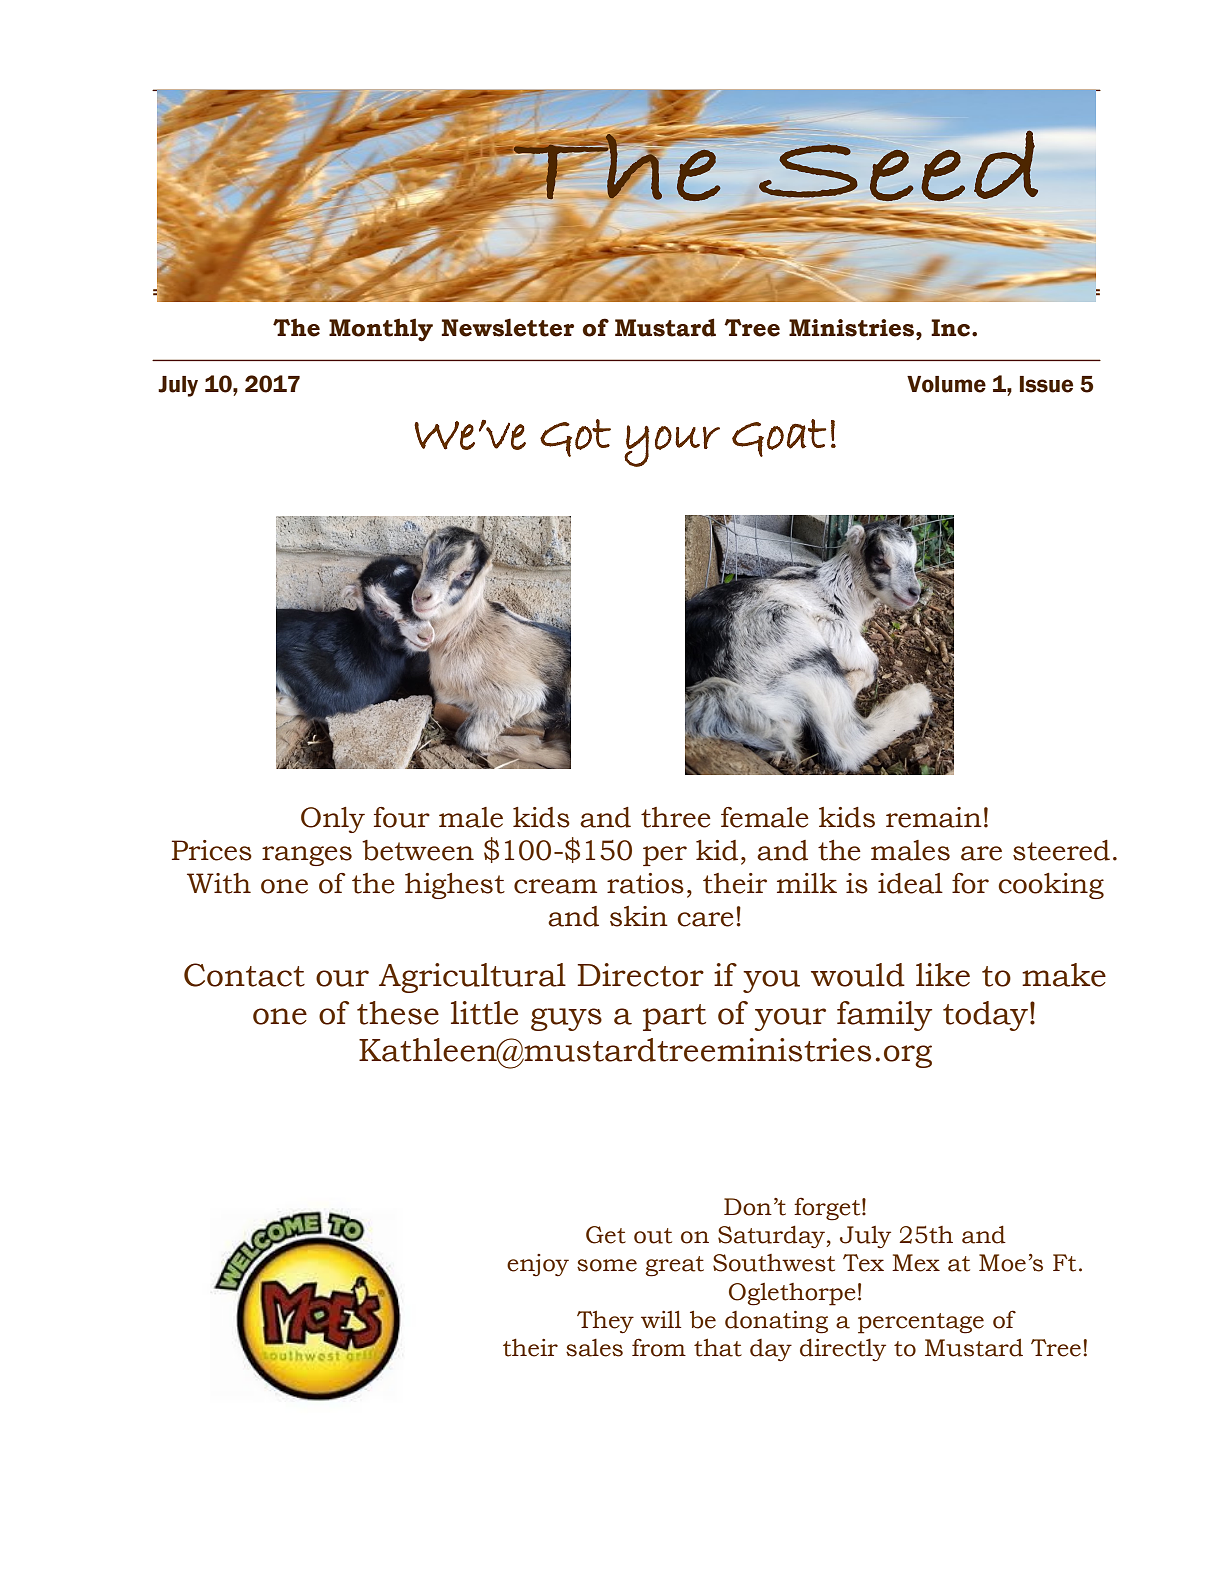 This screenshot has width=1226, height=1586. I want to click on Got, so click(575, 438).
